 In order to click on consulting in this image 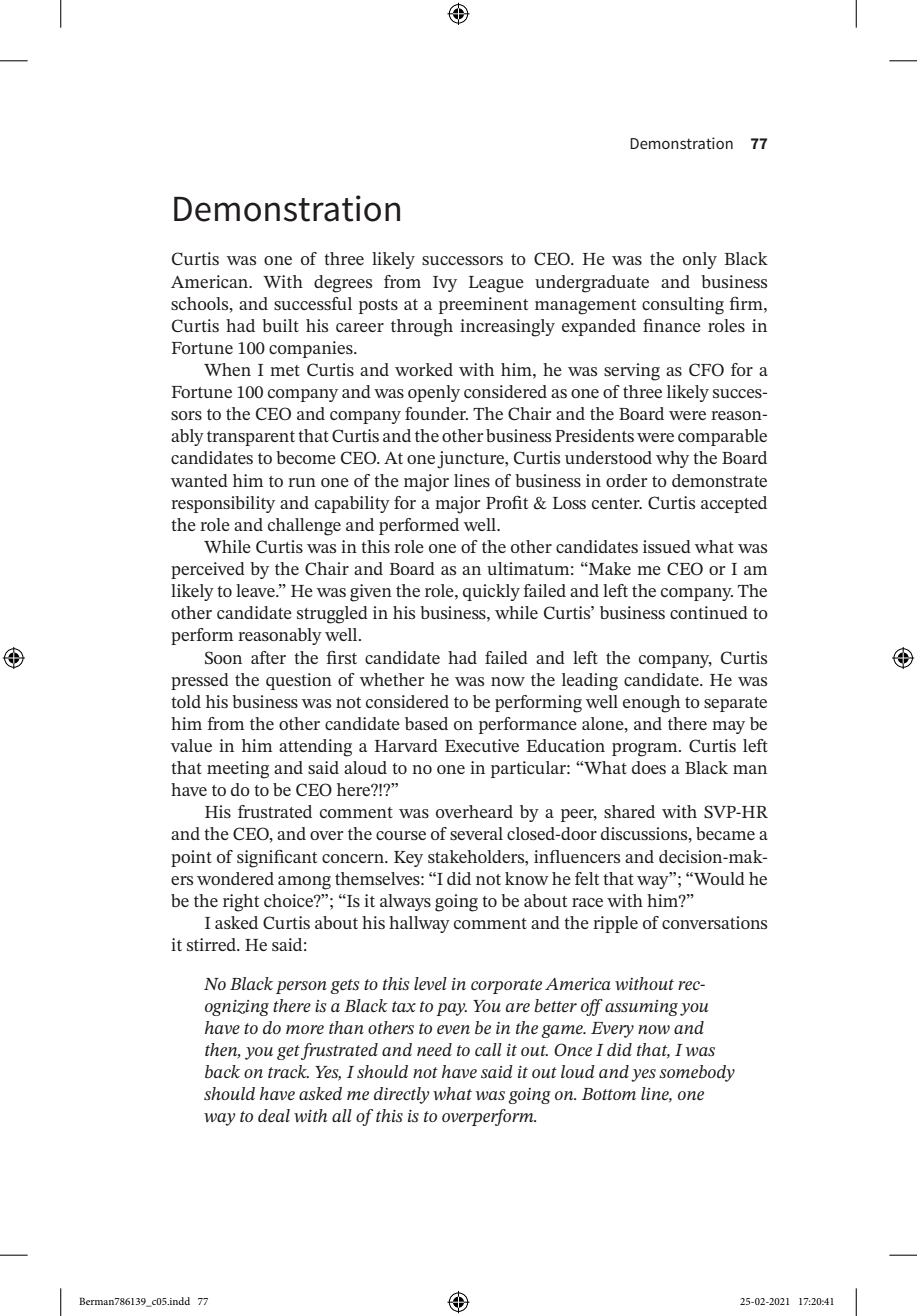, I will do `click(683, 306)`.
